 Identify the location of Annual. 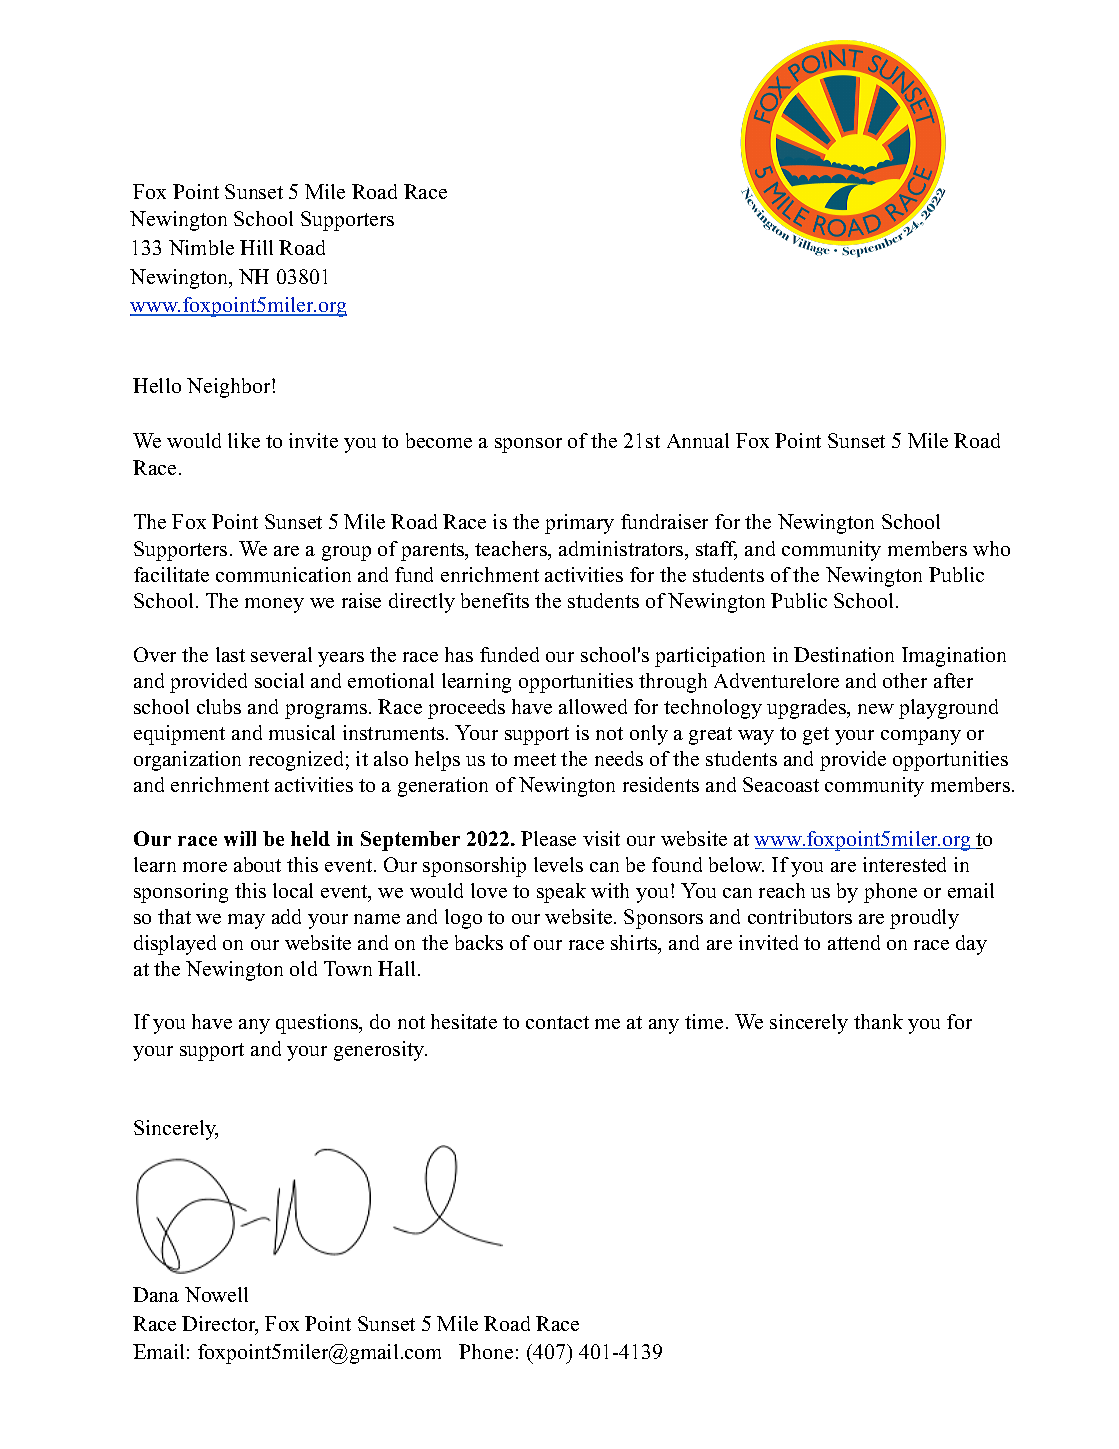
(698, 440).
